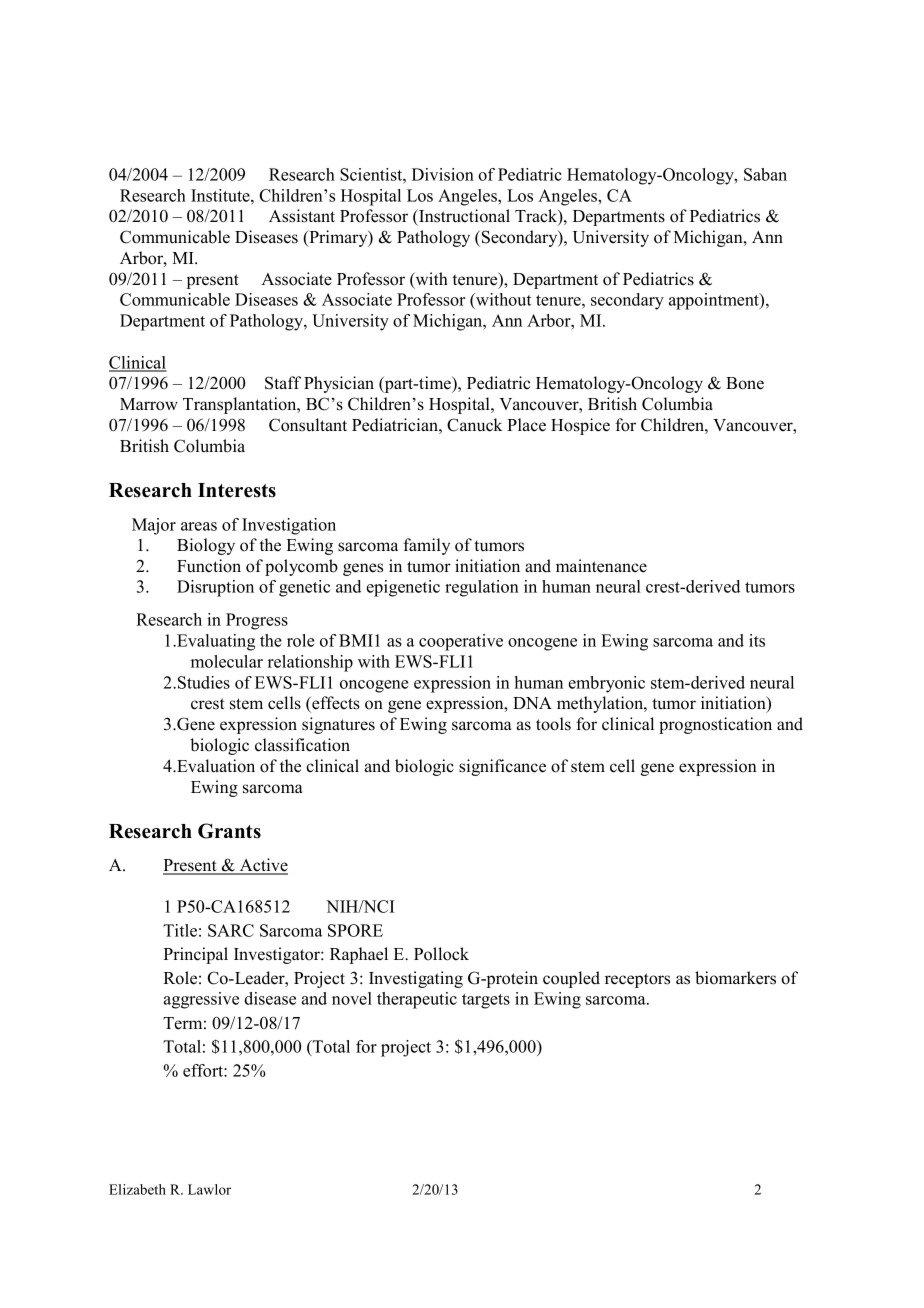  I want to click on receptors, so click(637, 980).
